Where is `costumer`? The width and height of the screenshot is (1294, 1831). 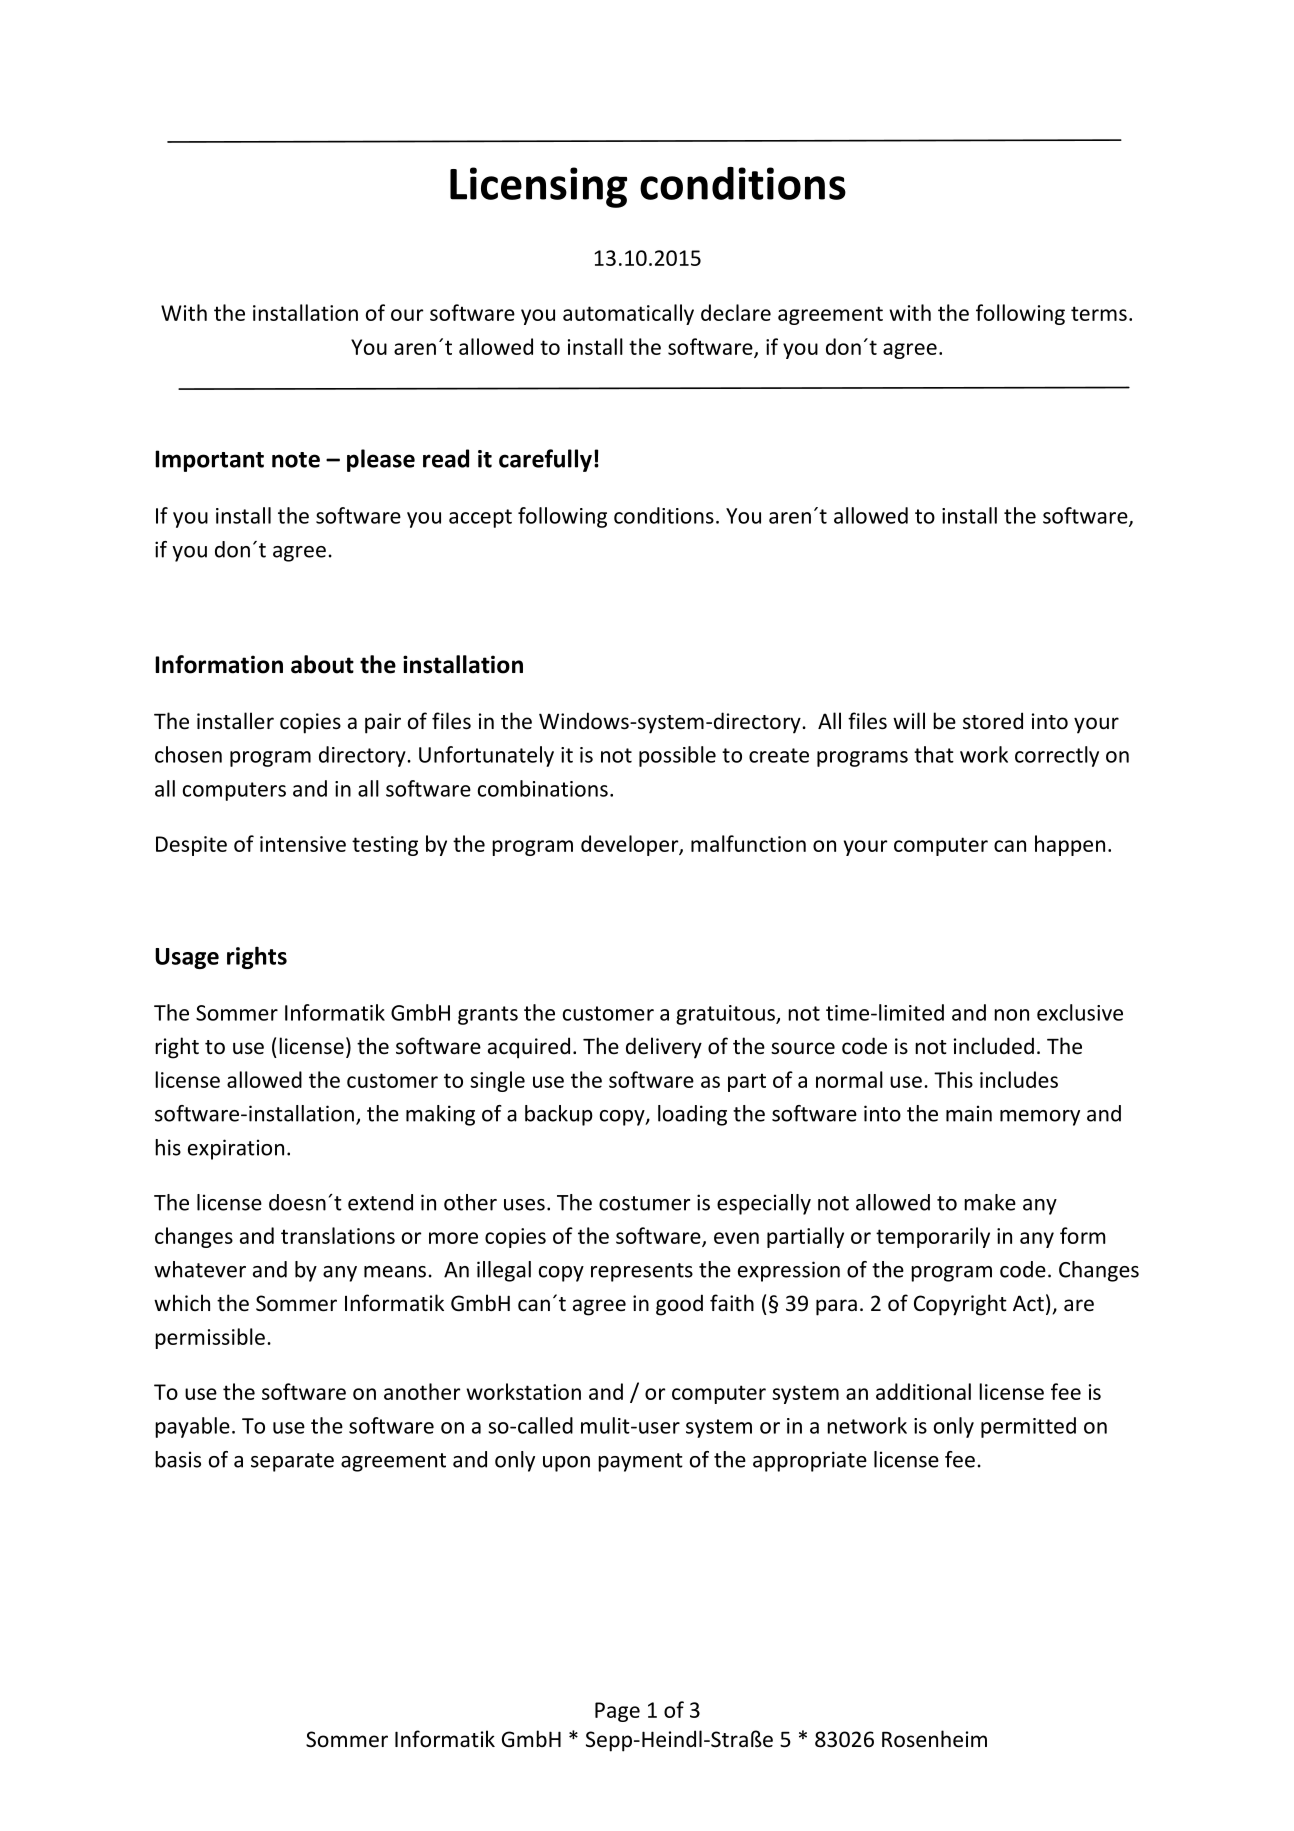
costumer is located at coordinates (644, 1203).
